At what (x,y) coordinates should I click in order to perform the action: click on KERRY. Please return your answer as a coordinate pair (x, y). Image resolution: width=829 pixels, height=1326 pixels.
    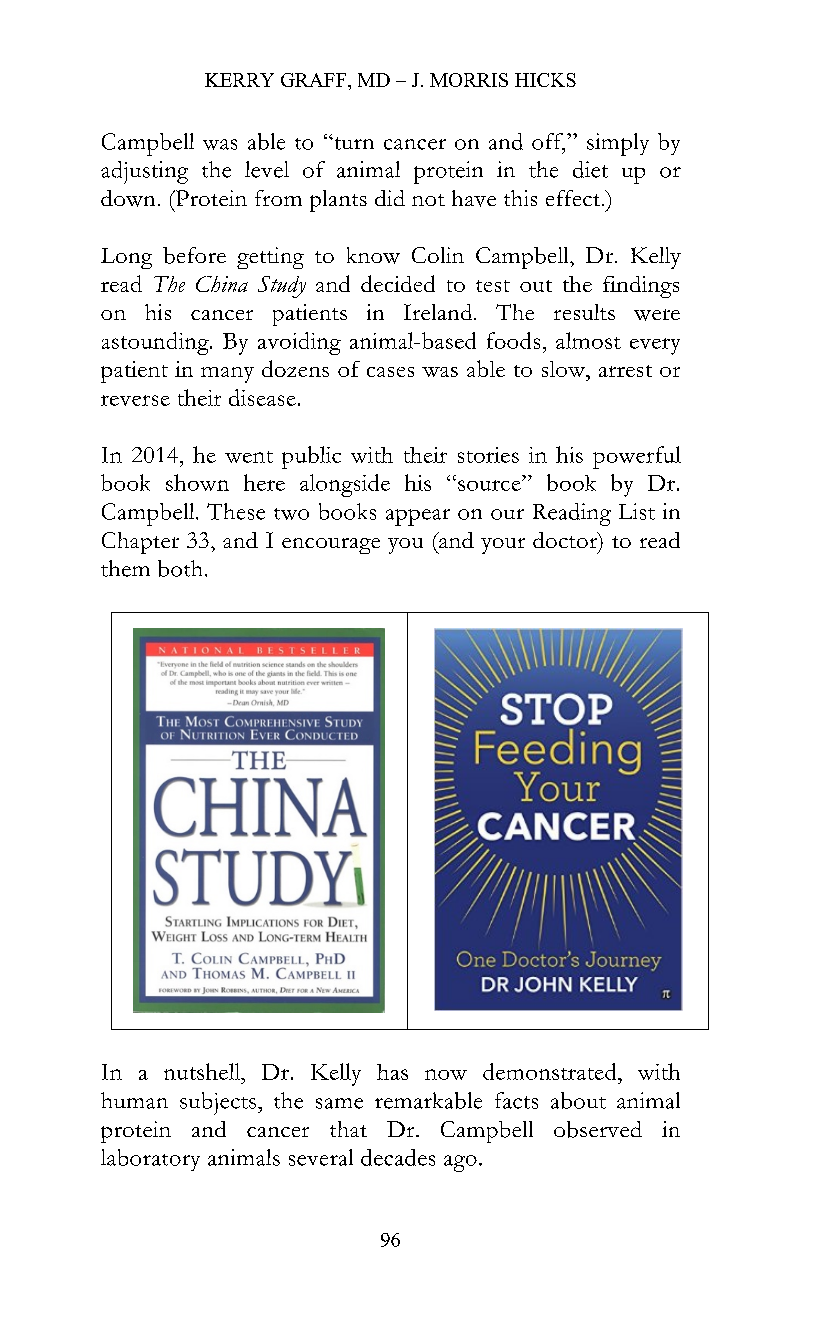
    Looking at the image, I should click on (239, 80).
